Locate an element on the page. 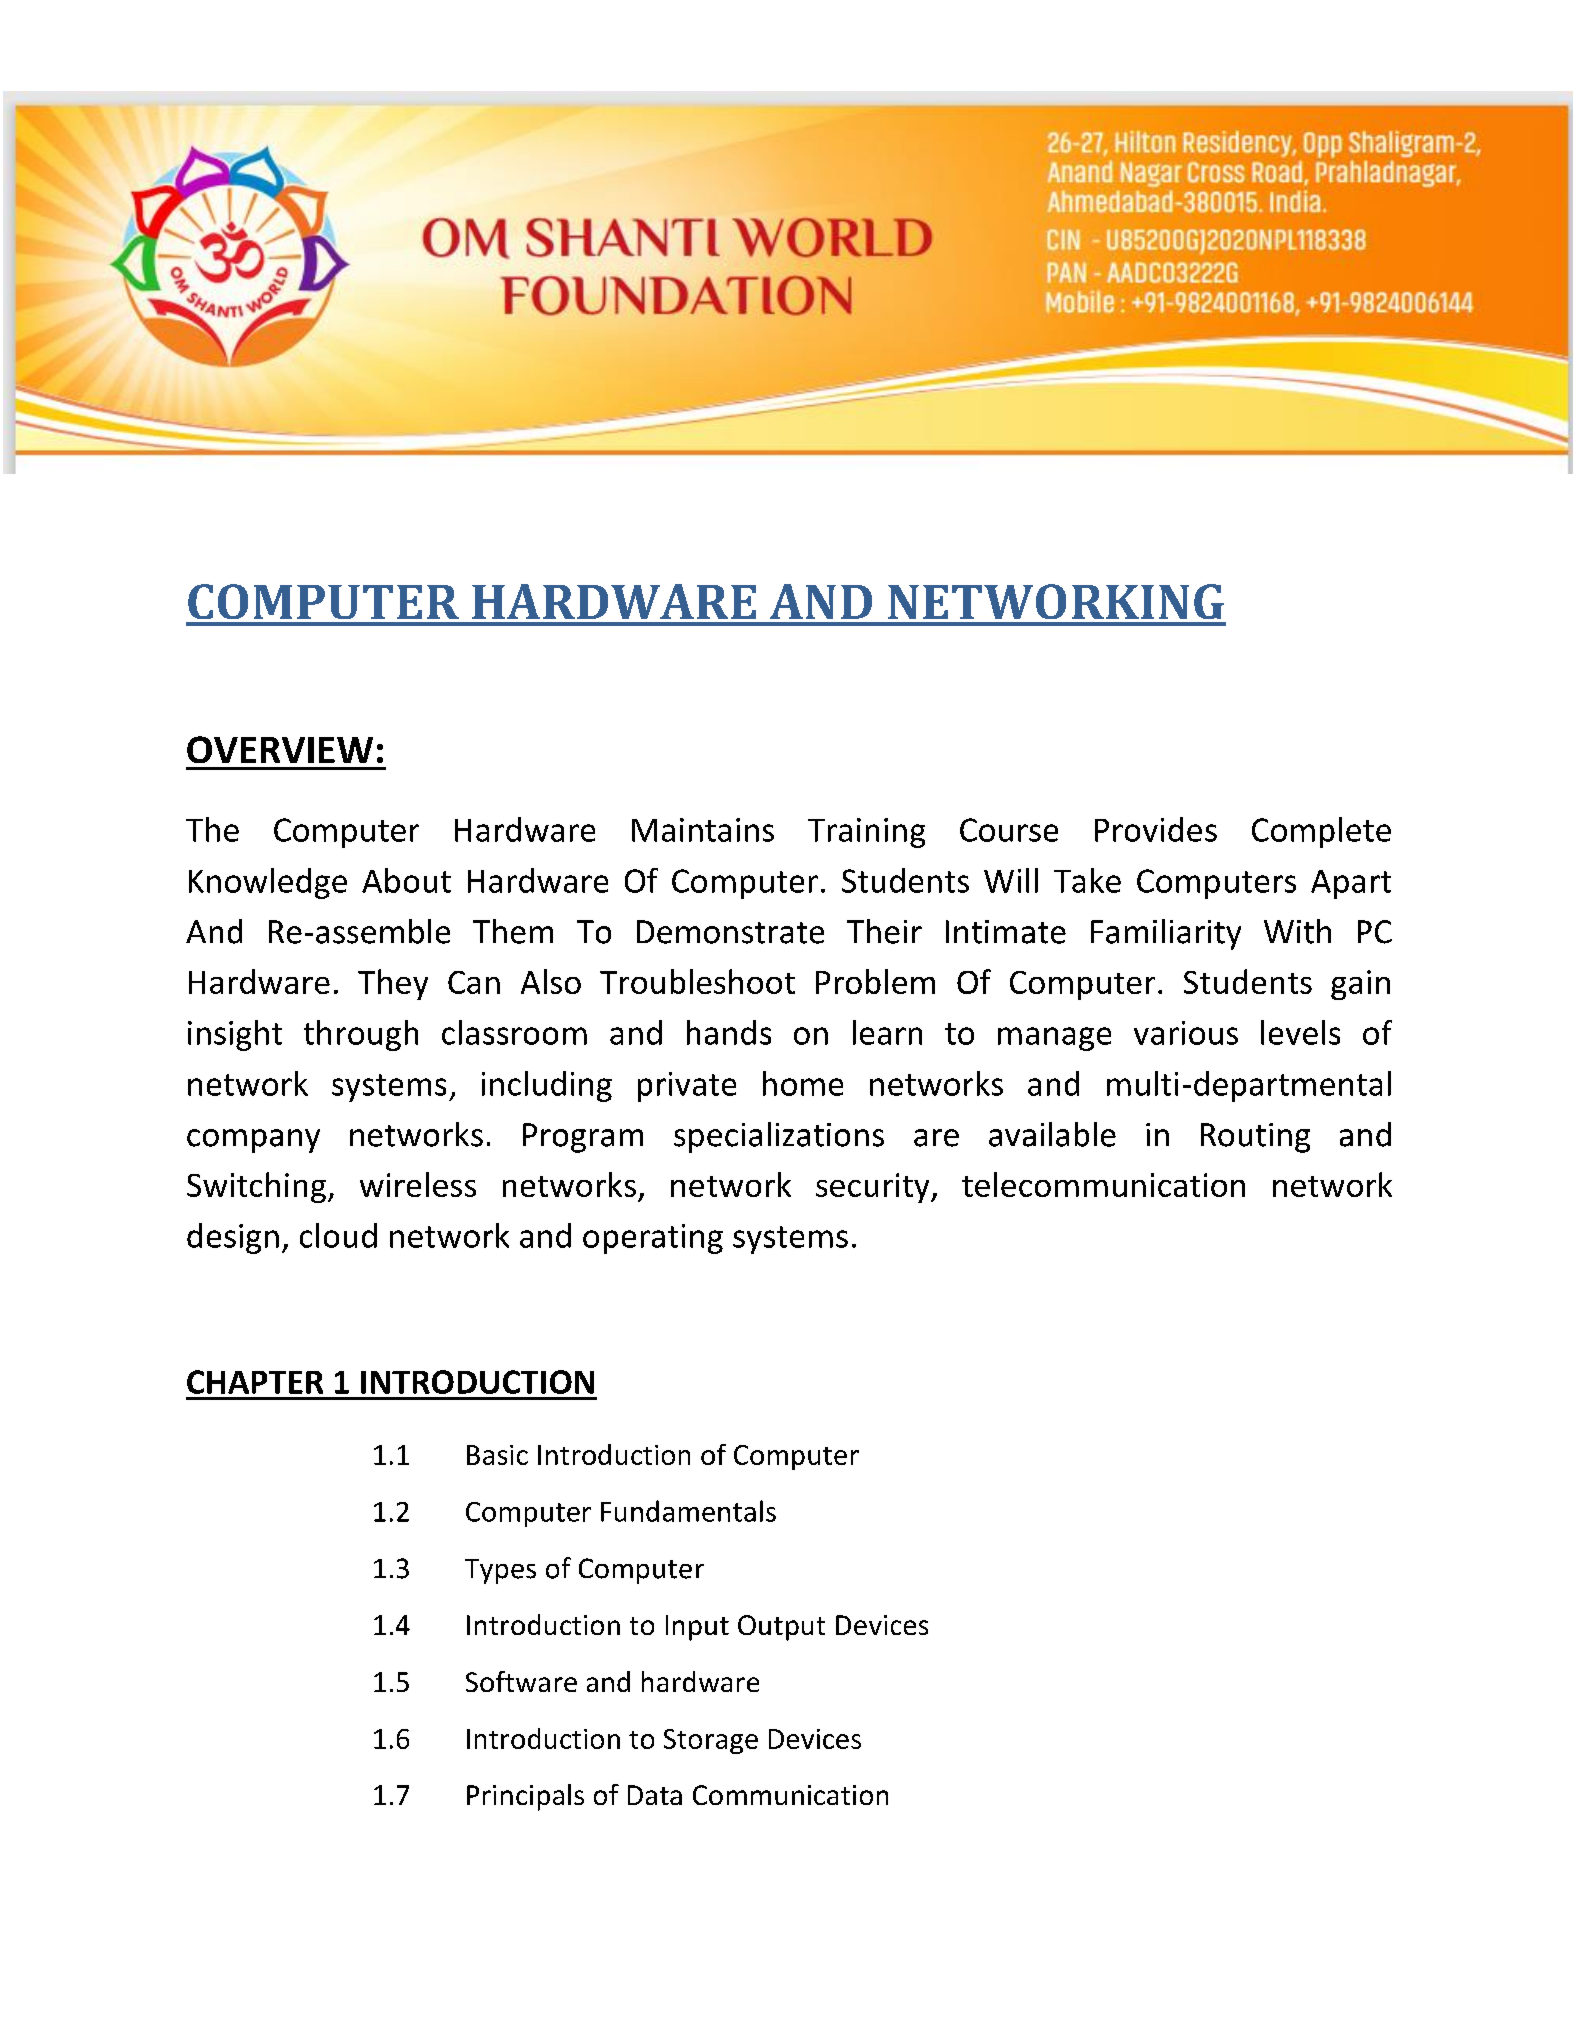 The height and width of the image is (2044, 1579). Routing is located at coordinates (1255, 1138).
